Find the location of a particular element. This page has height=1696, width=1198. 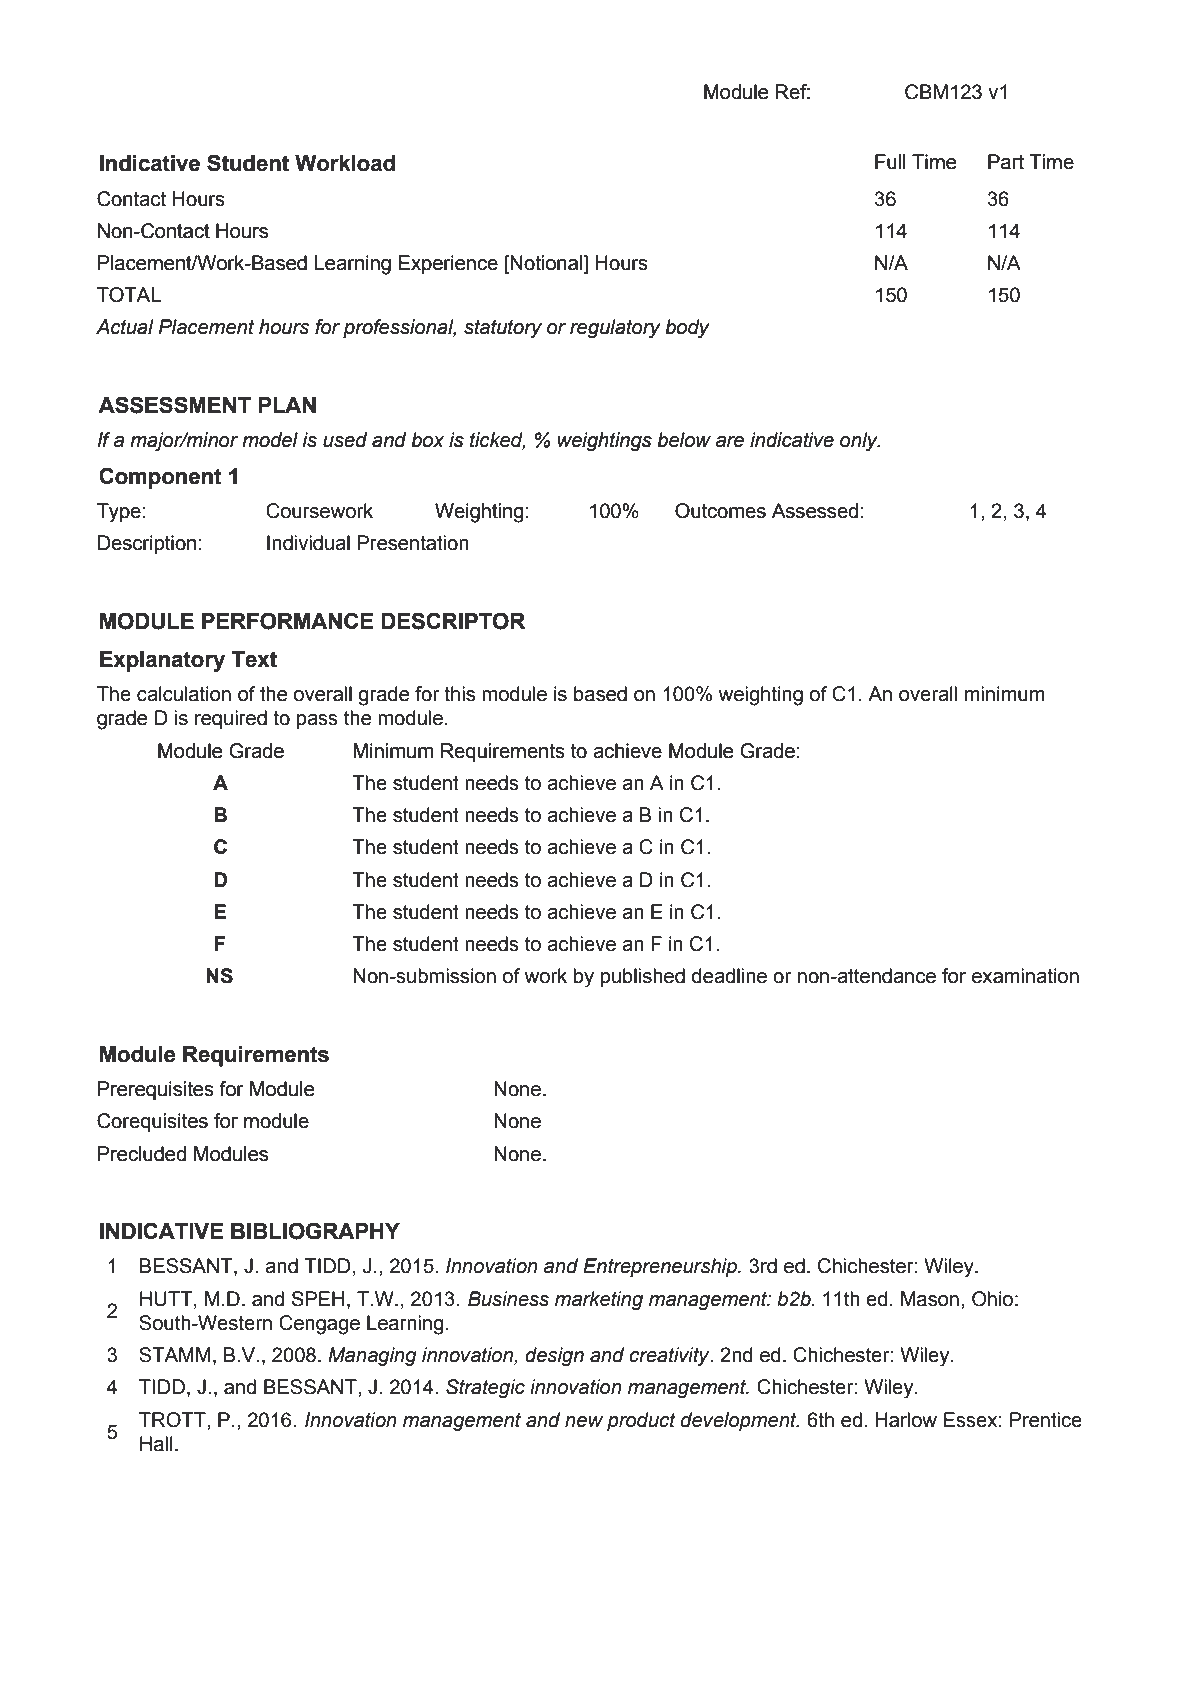

this is located at coordinates (459, 694).
